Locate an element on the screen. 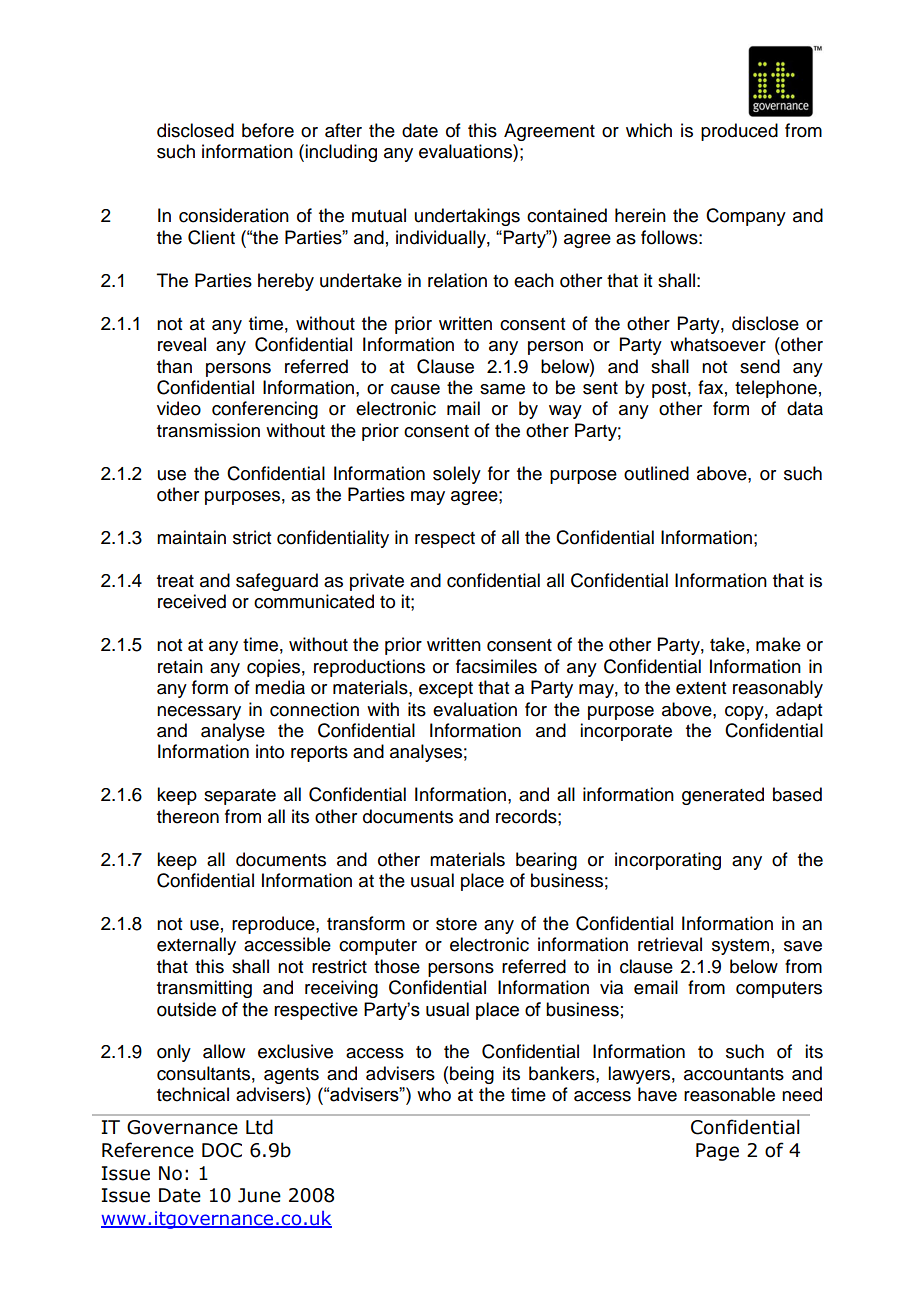 This screenshot has width=924, height=1308. who is located at coordinates (434, 1094).
